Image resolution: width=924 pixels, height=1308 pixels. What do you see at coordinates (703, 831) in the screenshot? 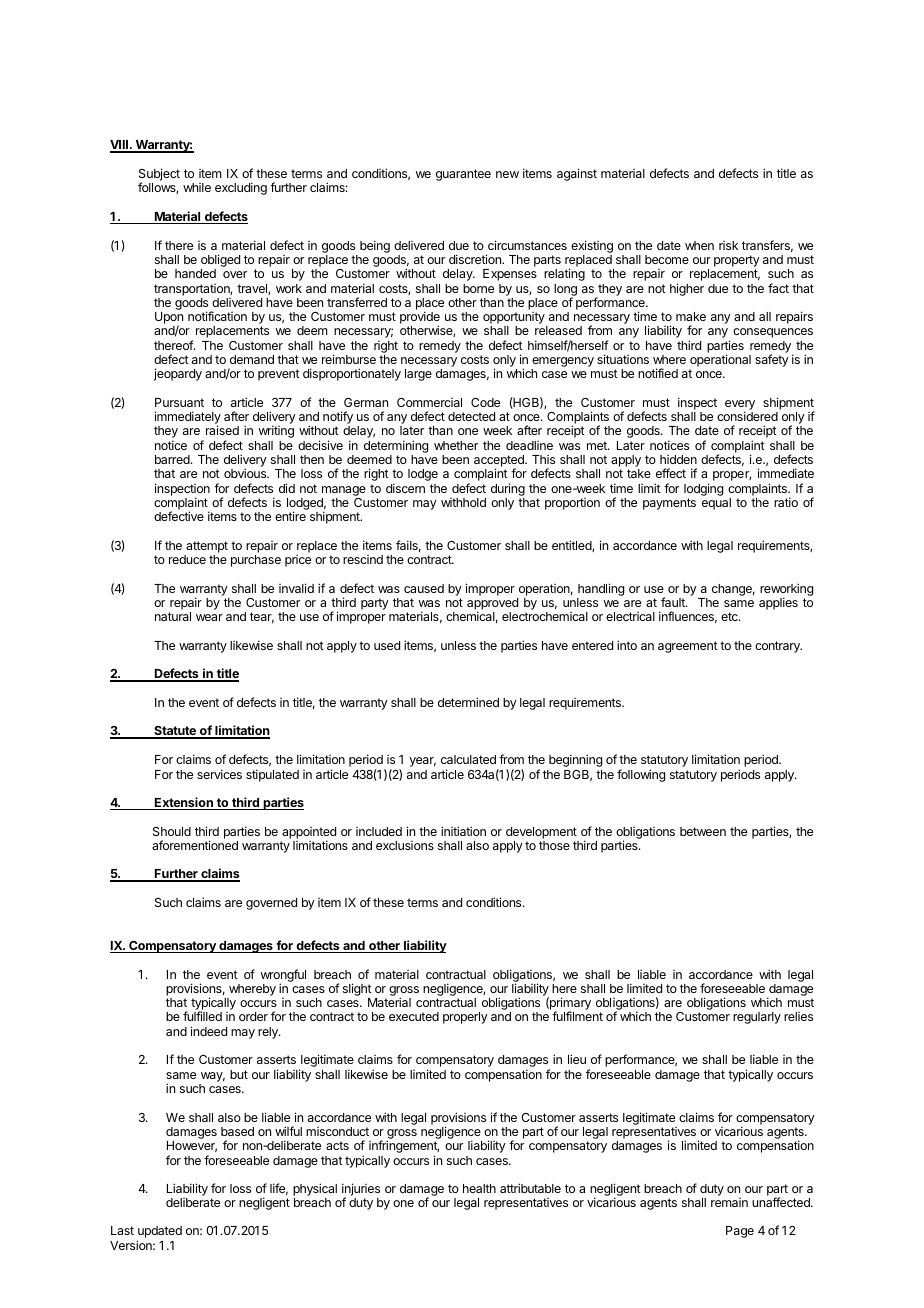
I see `between` at bounding box center [703, 831].
